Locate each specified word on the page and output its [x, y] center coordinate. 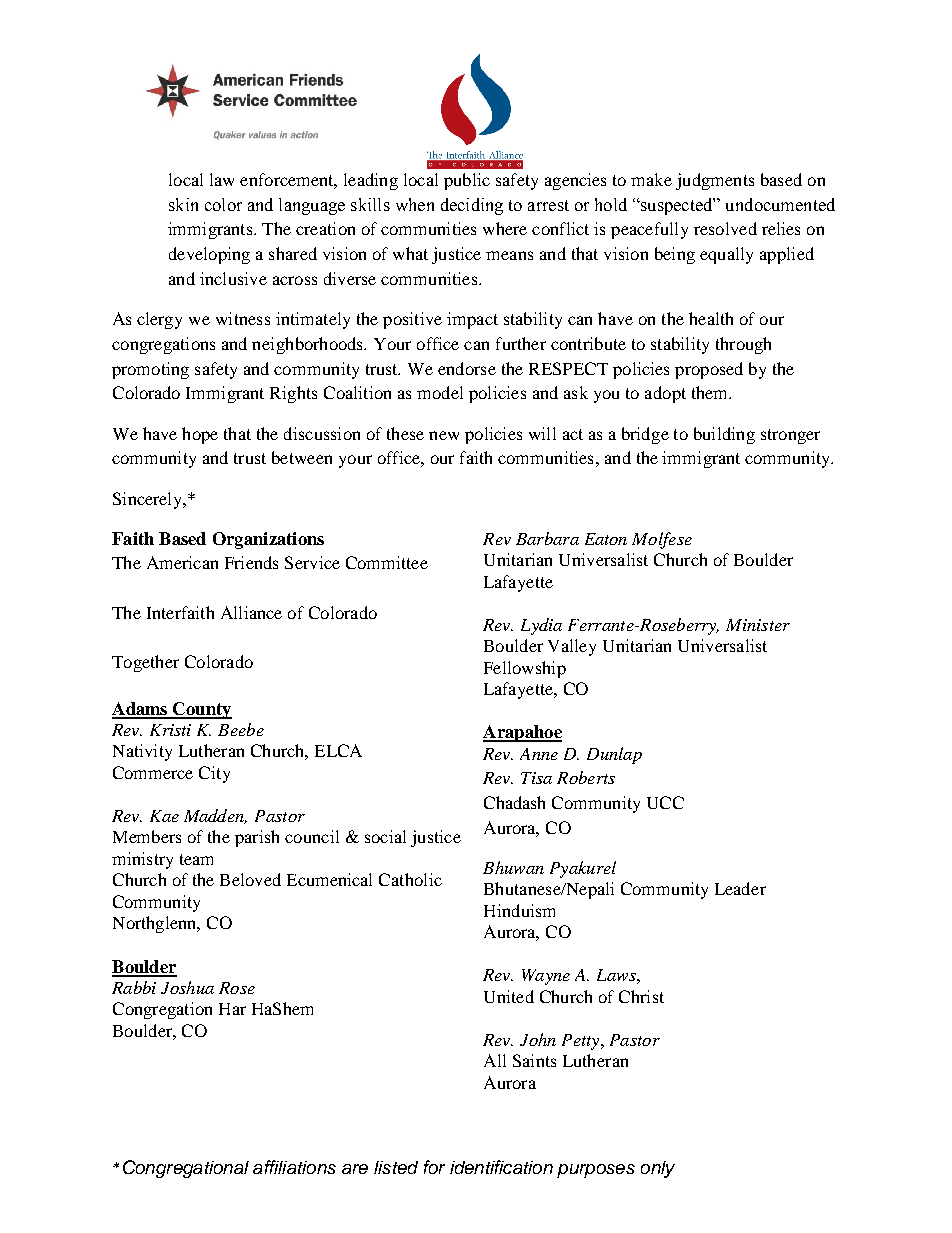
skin [183, 204]
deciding [472, 206]
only [658, 1169]
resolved [725, 228]
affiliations [294, 1167]
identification [501, 1167]
